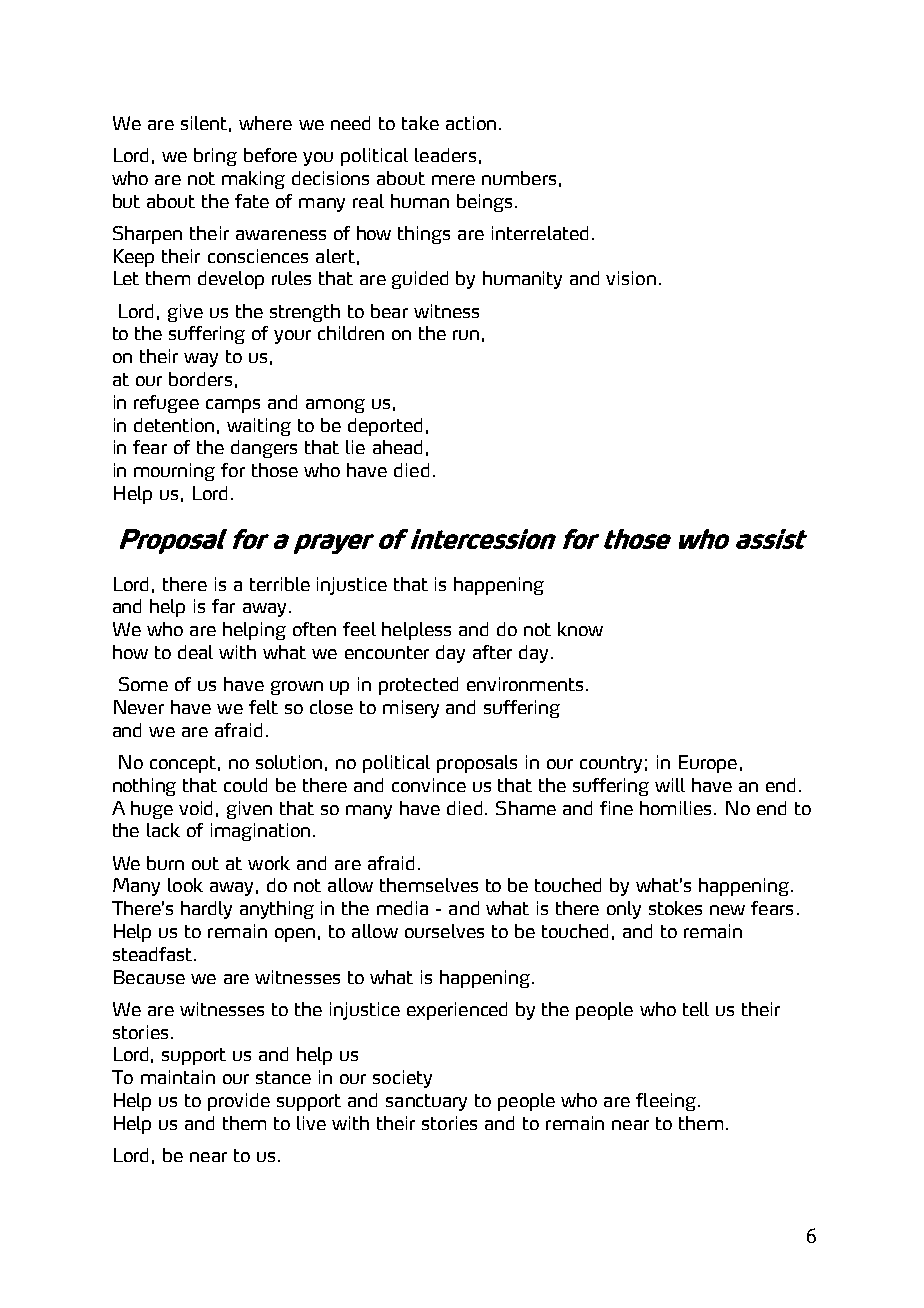 The height and width of the screenshot is (1308, 924). Describe the element at coordinates (580, 629) in the screenshot. I see `know` at that location.
